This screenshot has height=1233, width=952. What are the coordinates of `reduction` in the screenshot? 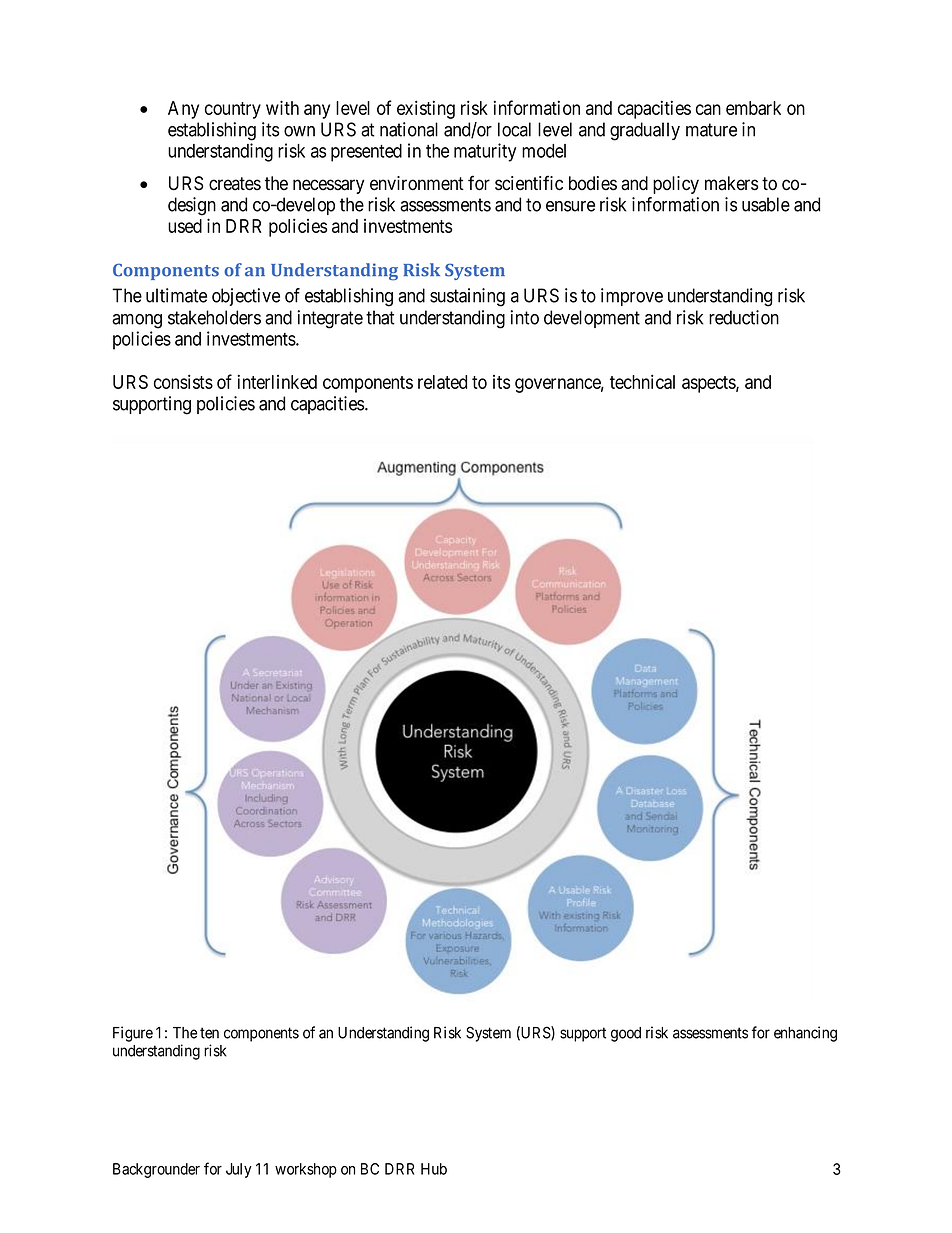 It's located at (744, 317).
